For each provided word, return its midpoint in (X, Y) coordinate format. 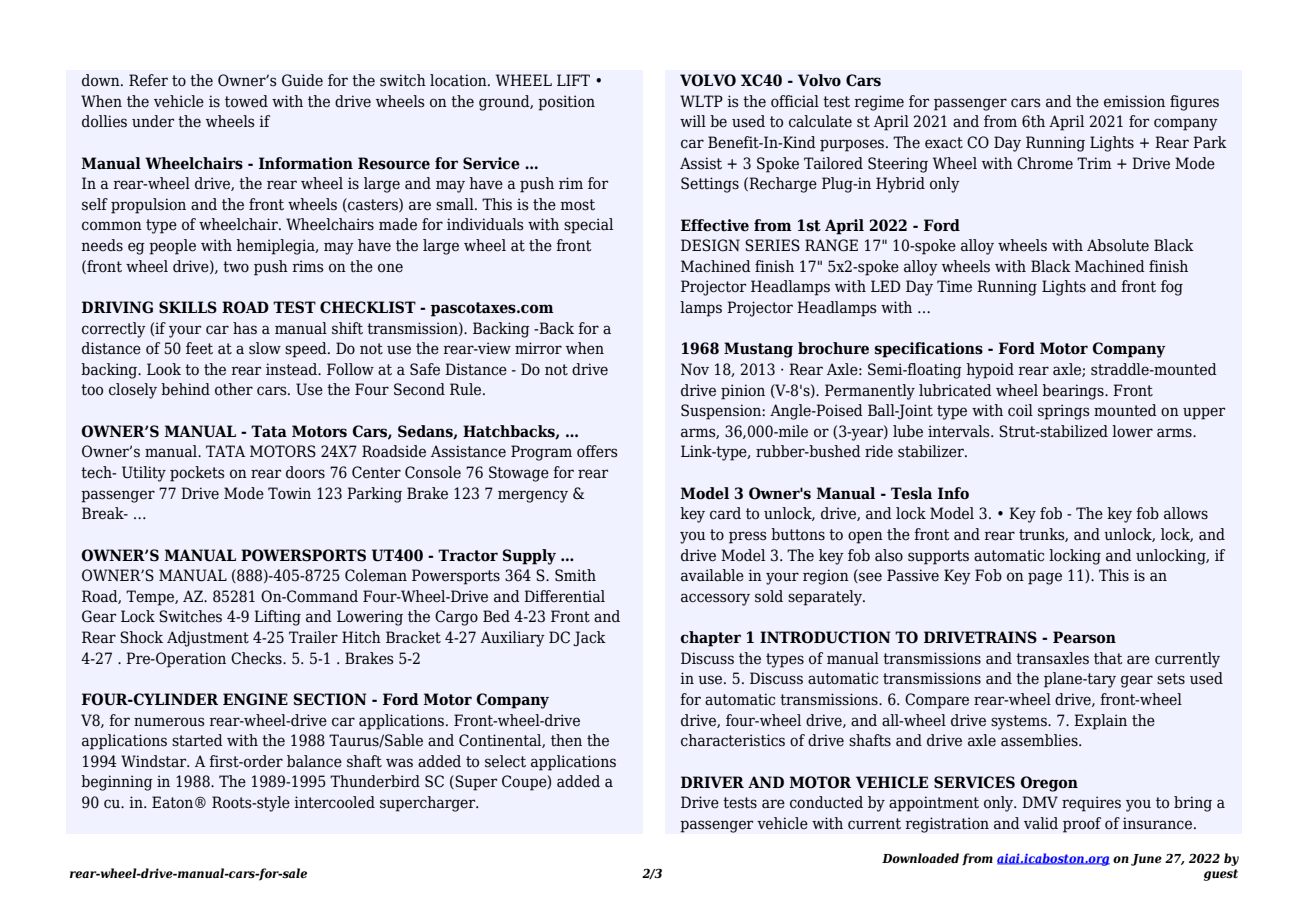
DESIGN (710, 245)
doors (305, 472)
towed (246, 101)
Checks (257, 658)
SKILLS (188, 307)
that (1108, 658)
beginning (117, 783)
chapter (711, 639)
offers (597, 451)
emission (1134, 101)
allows (1186, 513)
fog (1172, 288)
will (693, 121)
